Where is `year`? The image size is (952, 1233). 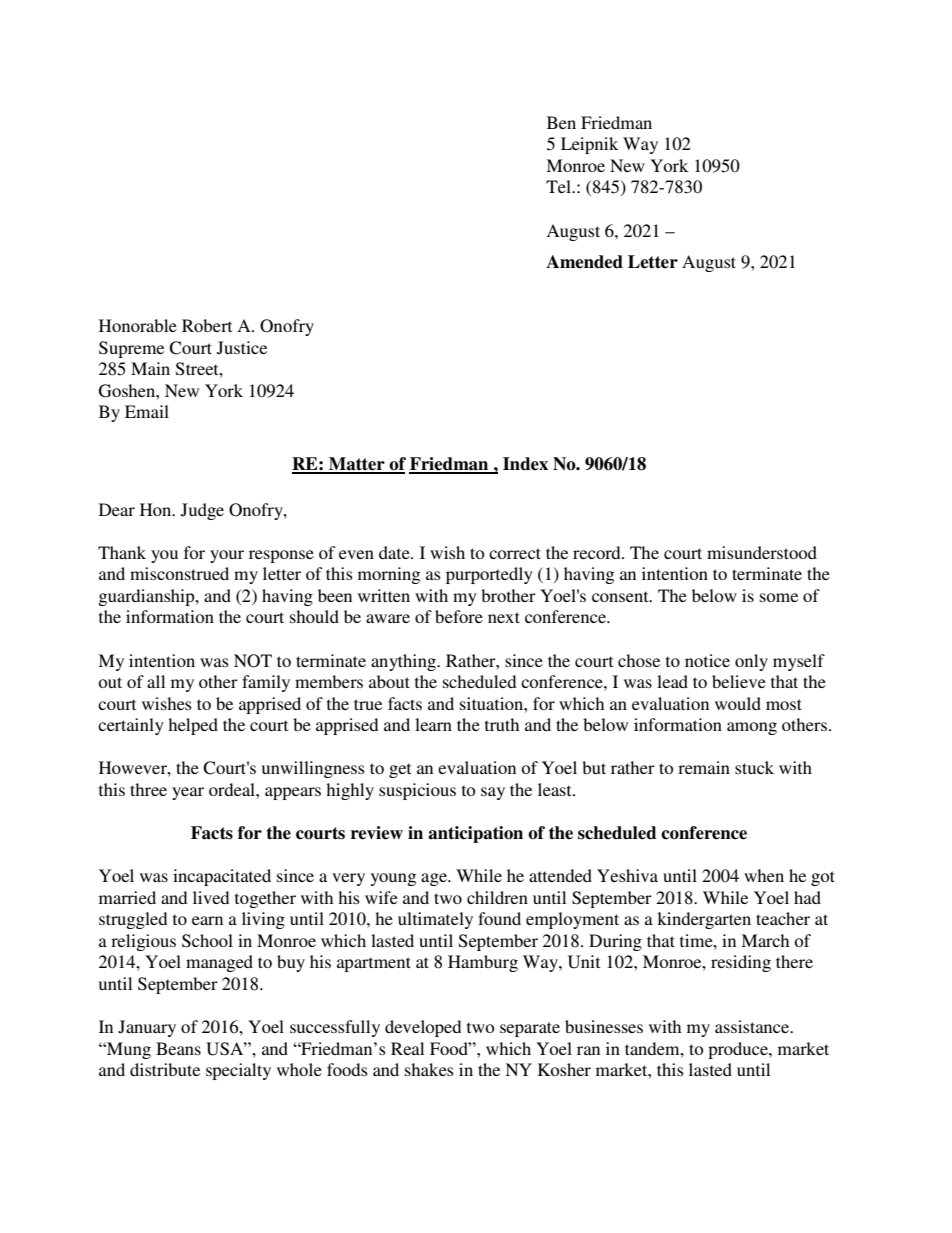 year is located at coordinates (188, 793).
